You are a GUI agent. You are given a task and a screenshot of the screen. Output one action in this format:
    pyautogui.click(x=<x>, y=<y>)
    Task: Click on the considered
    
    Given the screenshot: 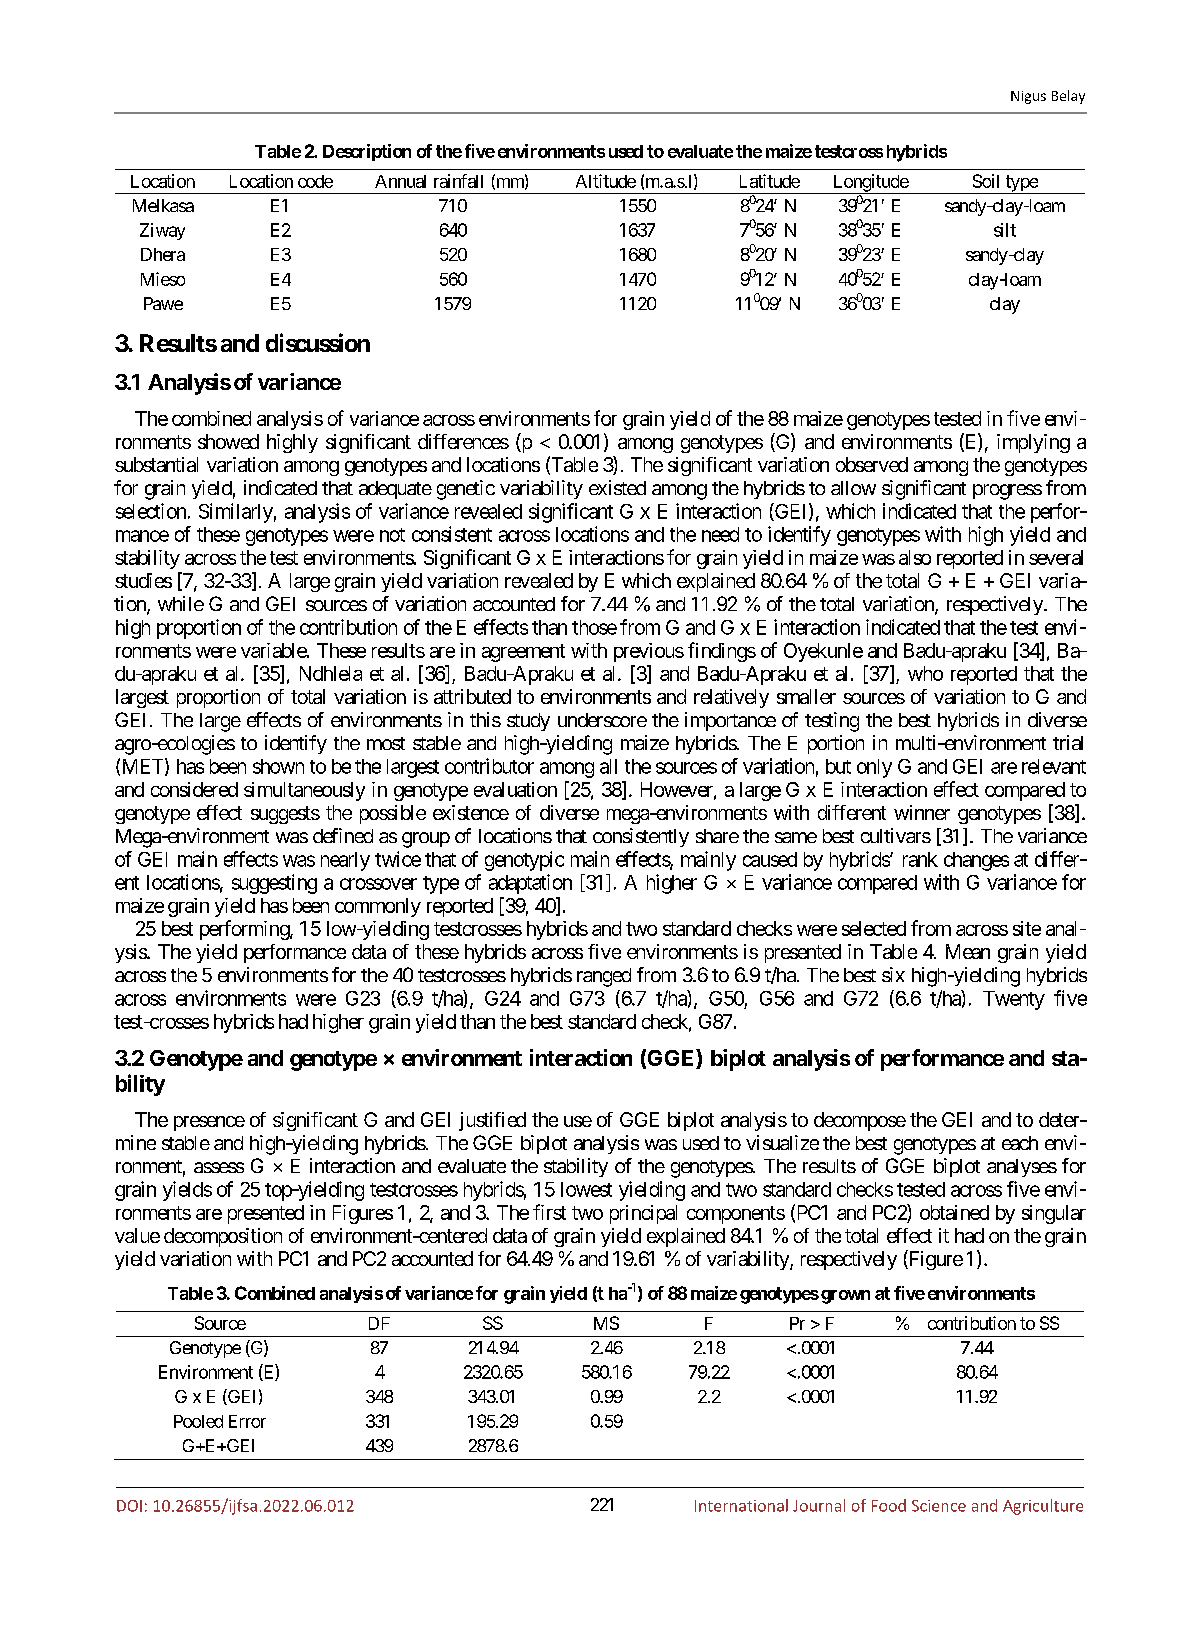 What is the action you would take?
    pyautogui.click(x=194, y=789)
